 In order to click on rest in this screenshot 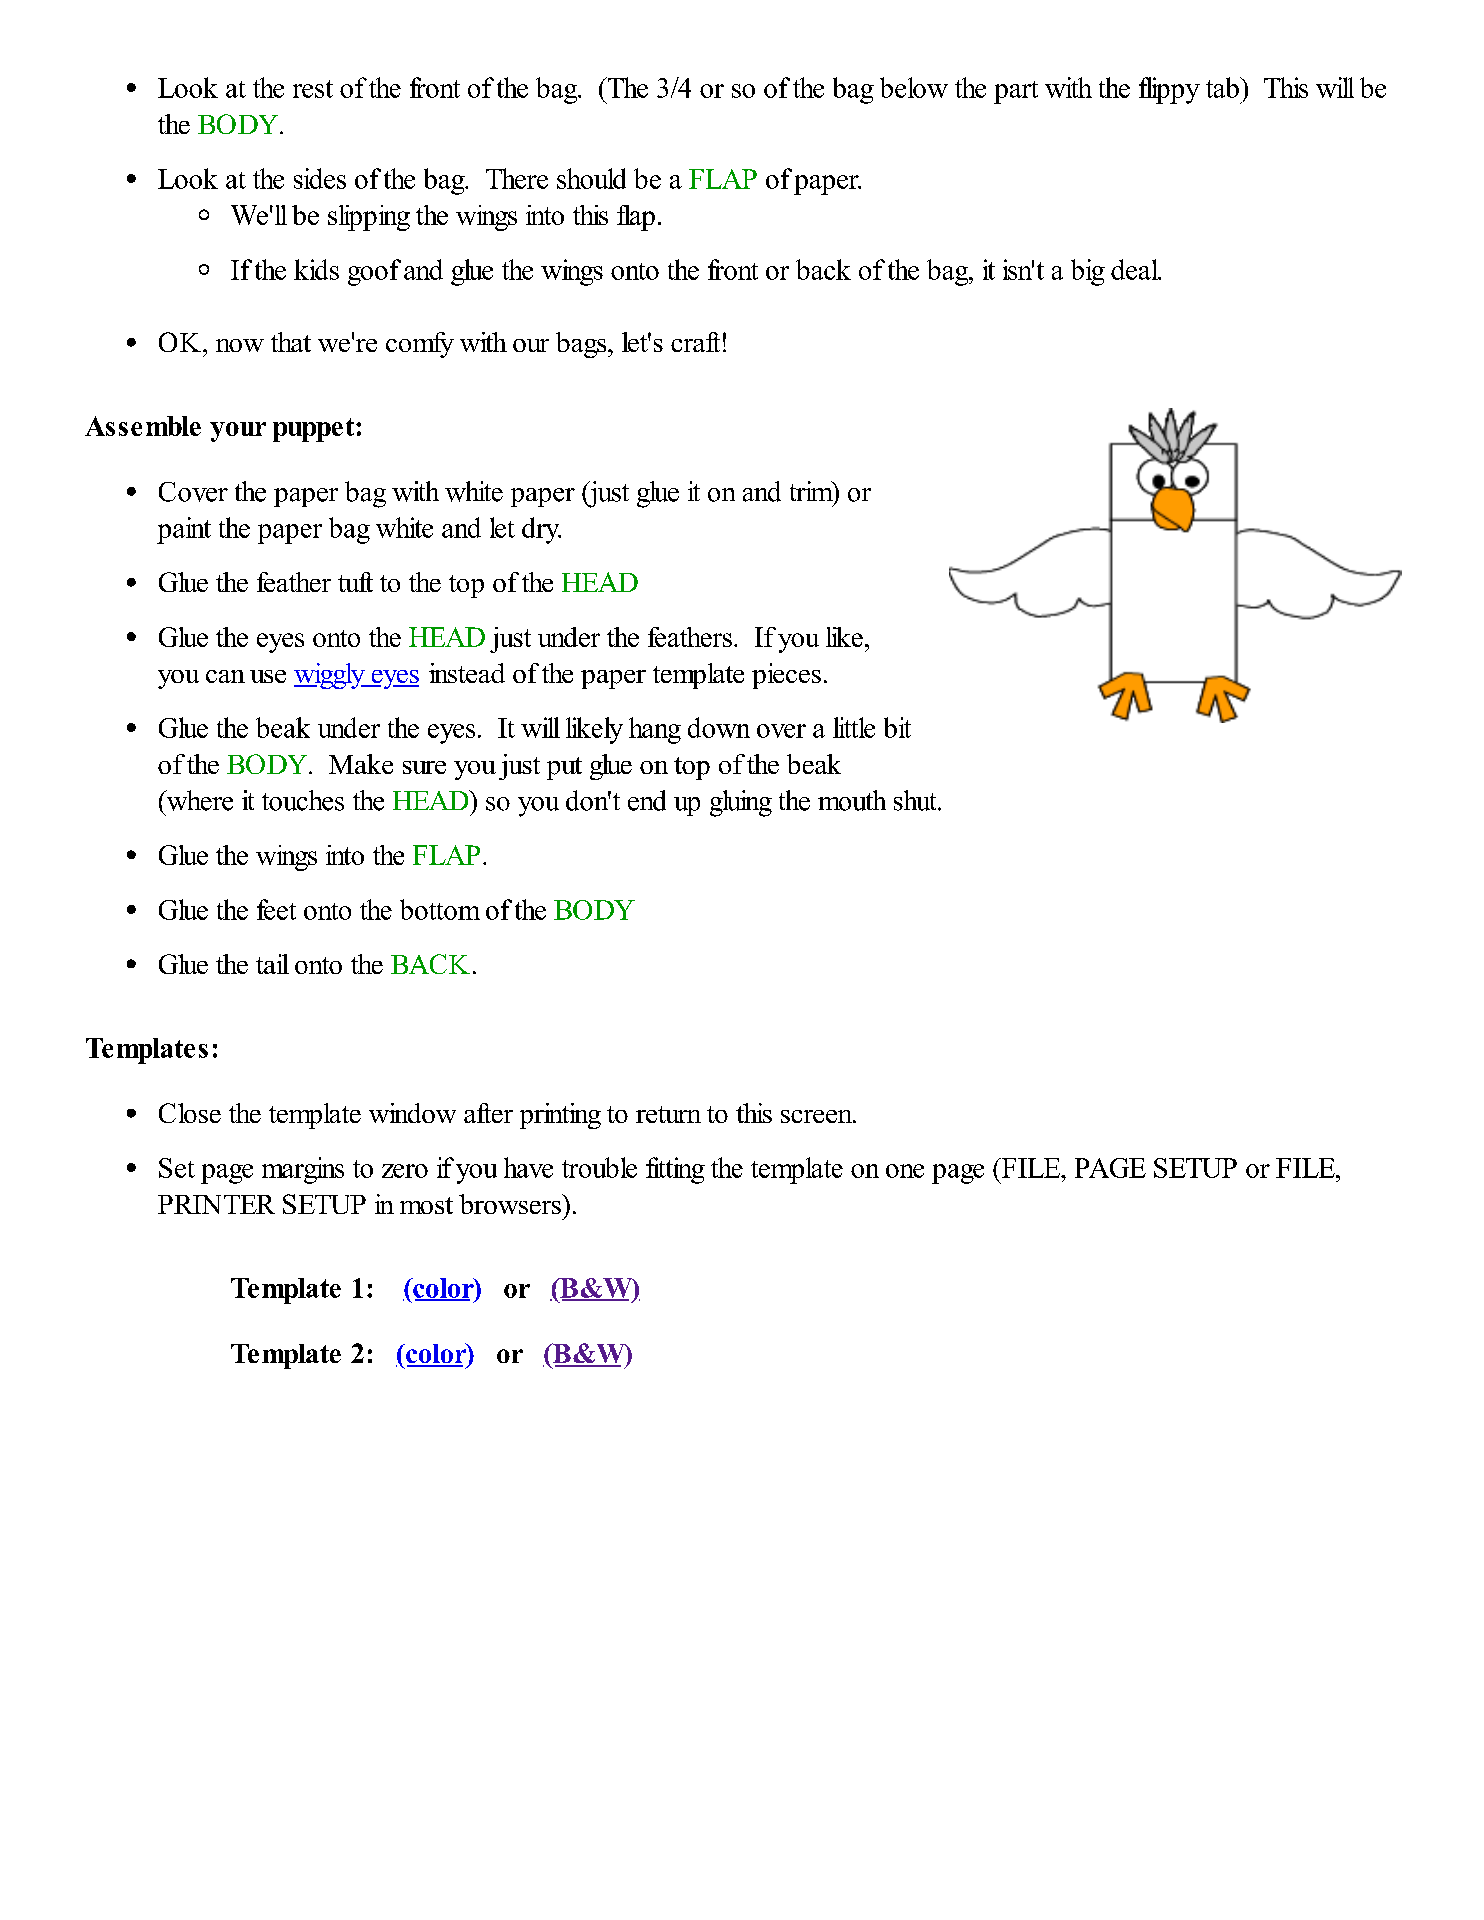, I will do `click(313, 89)`.
